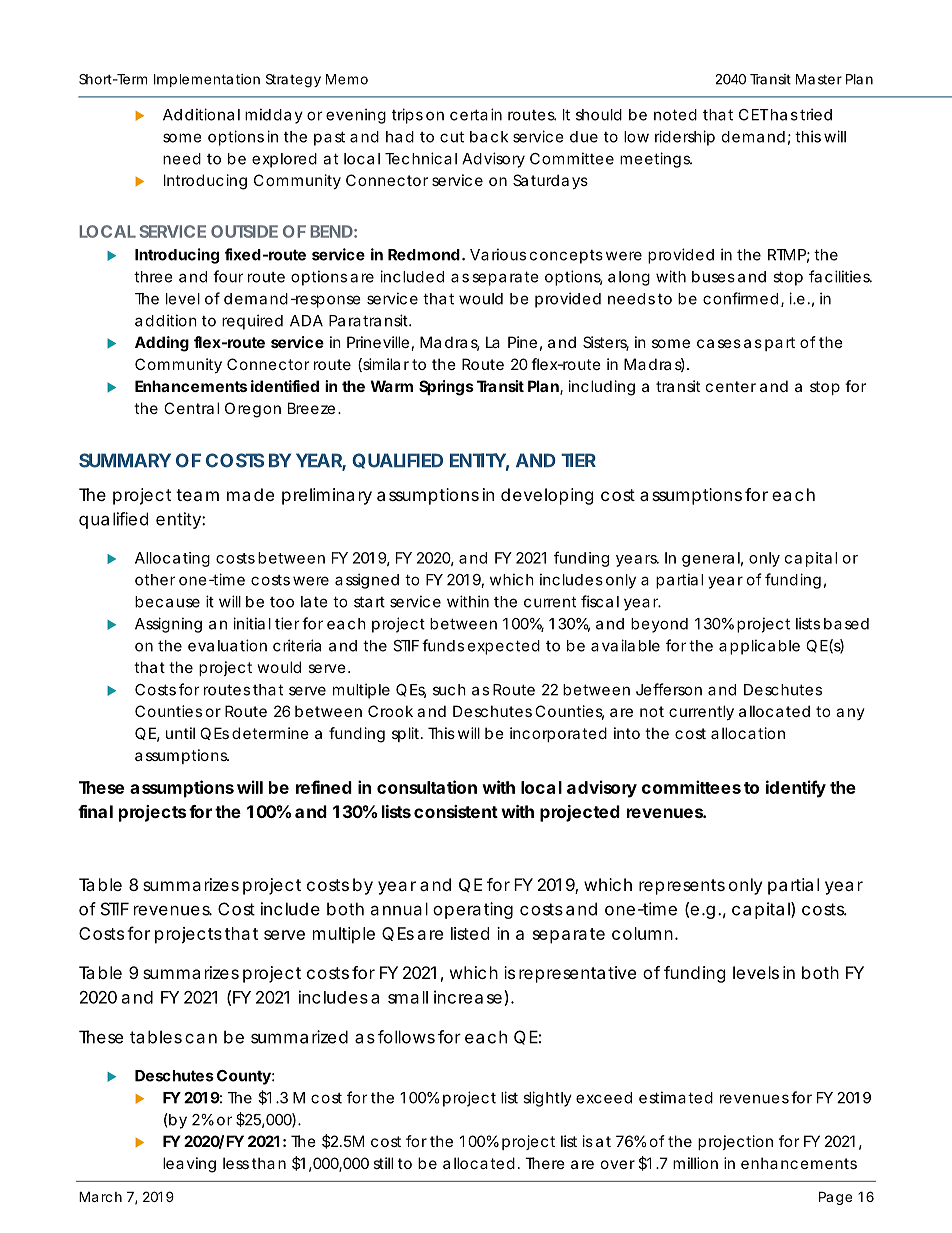 The height and width of the screenshot is (1233, 952). Describe the element at coordinates (168, 625) in the screenshot. I see `Assigning` at that location.
